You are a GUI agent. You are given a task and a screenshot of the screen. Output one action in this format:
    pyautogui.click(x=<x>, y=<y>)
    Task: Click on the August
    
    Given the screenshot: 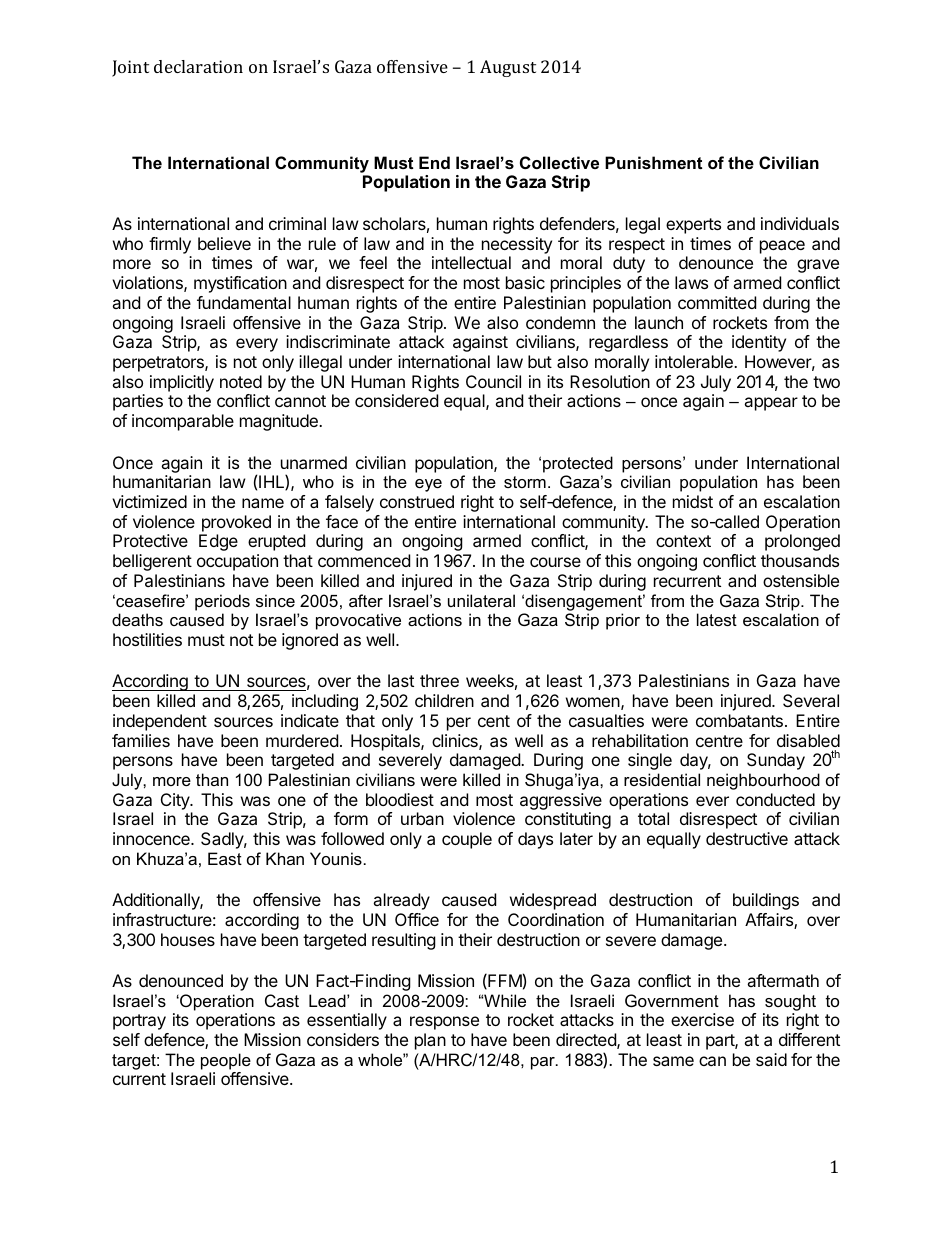 What is the action you would take?
    pyautogui.click(x=508, y=68)
